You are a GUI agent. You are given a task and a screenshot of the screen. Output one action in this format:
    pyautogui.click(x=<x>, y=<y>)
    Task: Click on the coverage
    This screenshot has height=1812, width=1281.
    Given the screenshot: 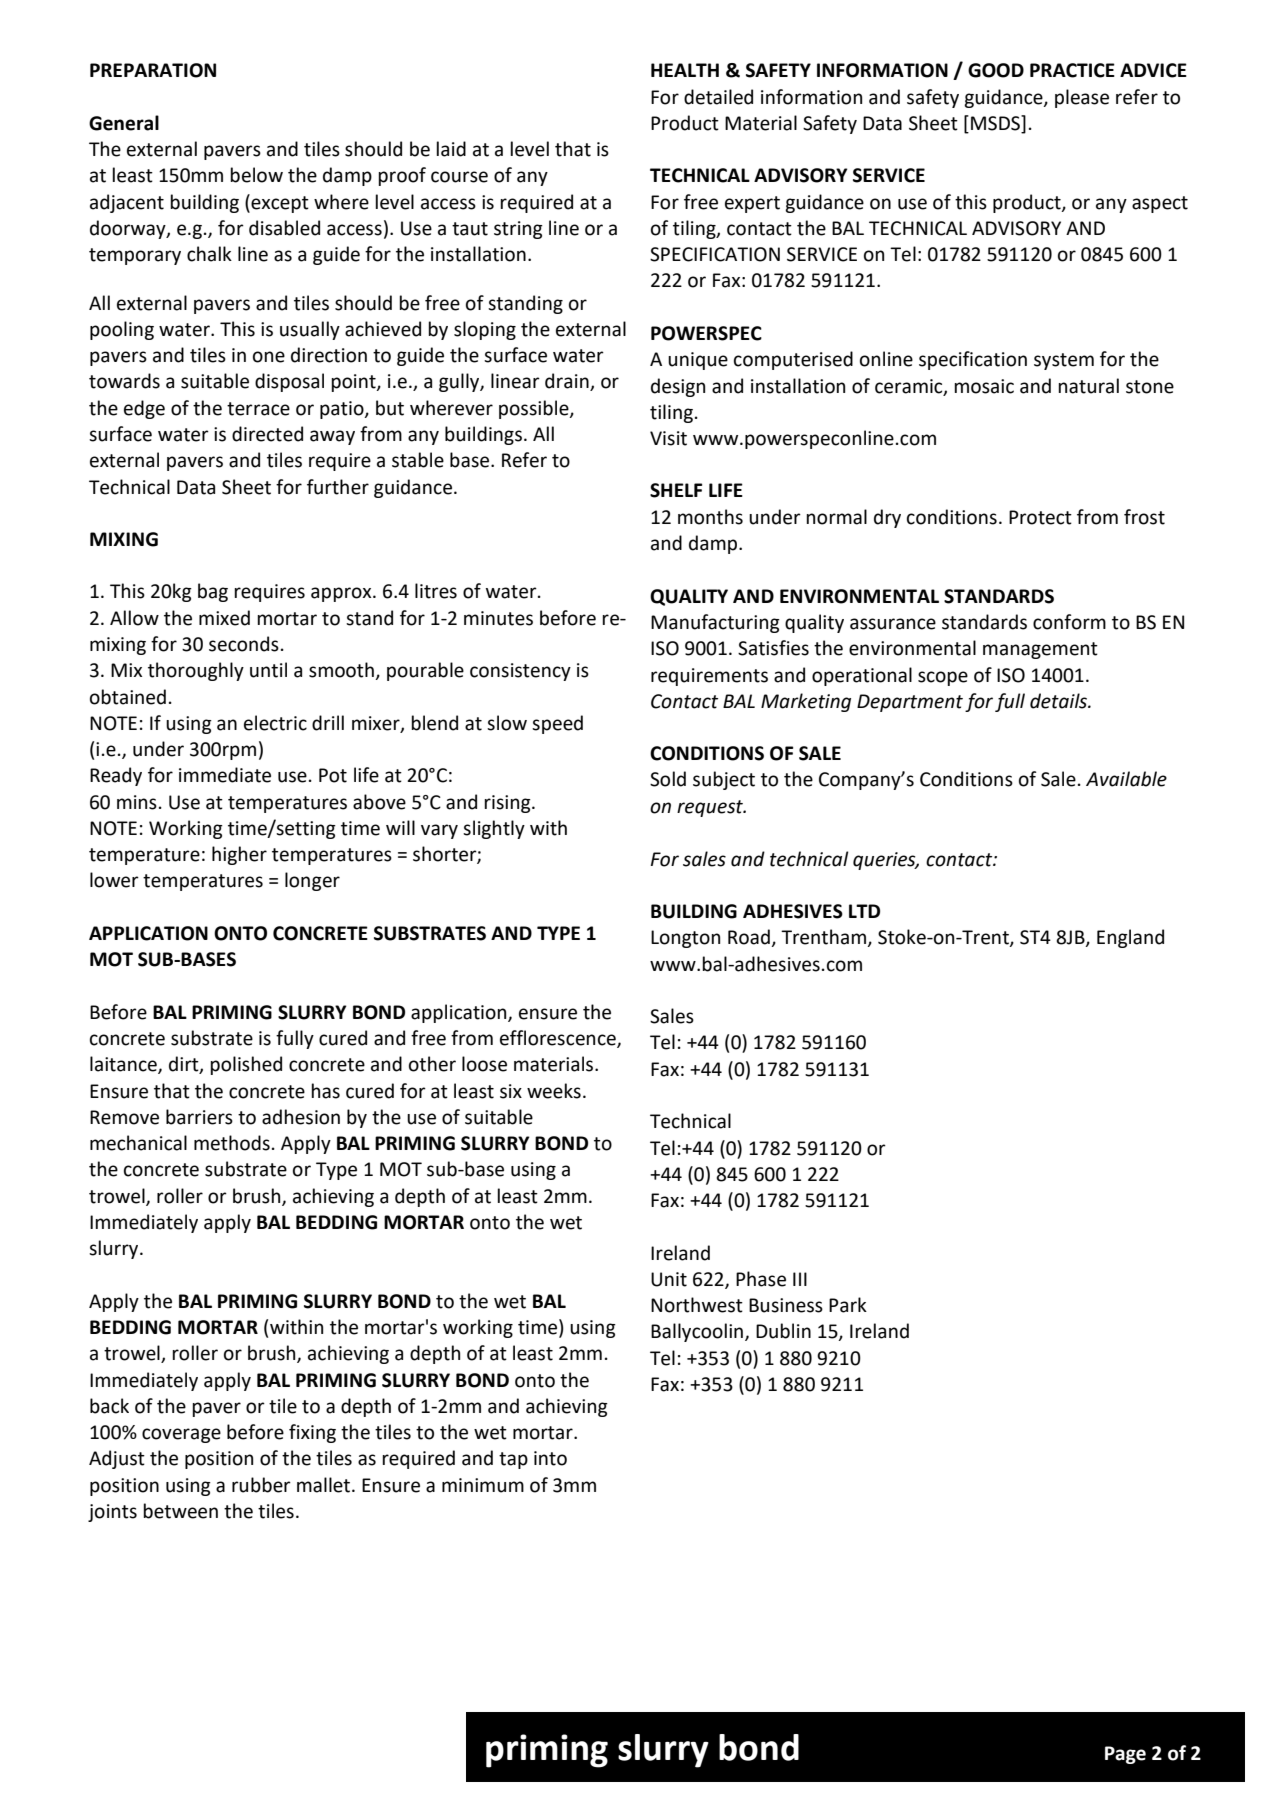 What is the action you would take?
    pyautogui.click(x=181, y=1435)
